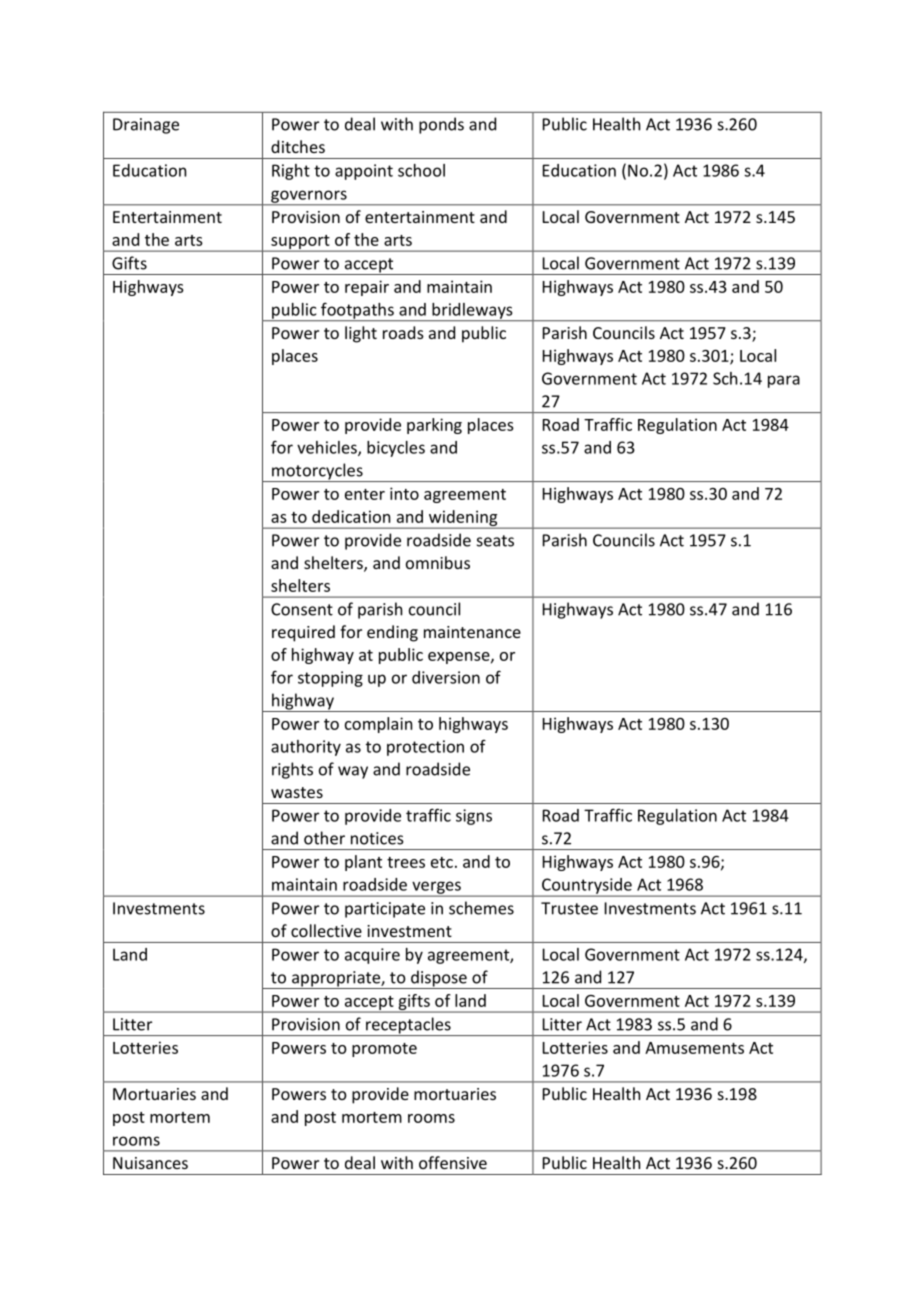 Image resolution: width=924 pixels, height=1308 pixels. I want to click on required, so click(303, 633).
